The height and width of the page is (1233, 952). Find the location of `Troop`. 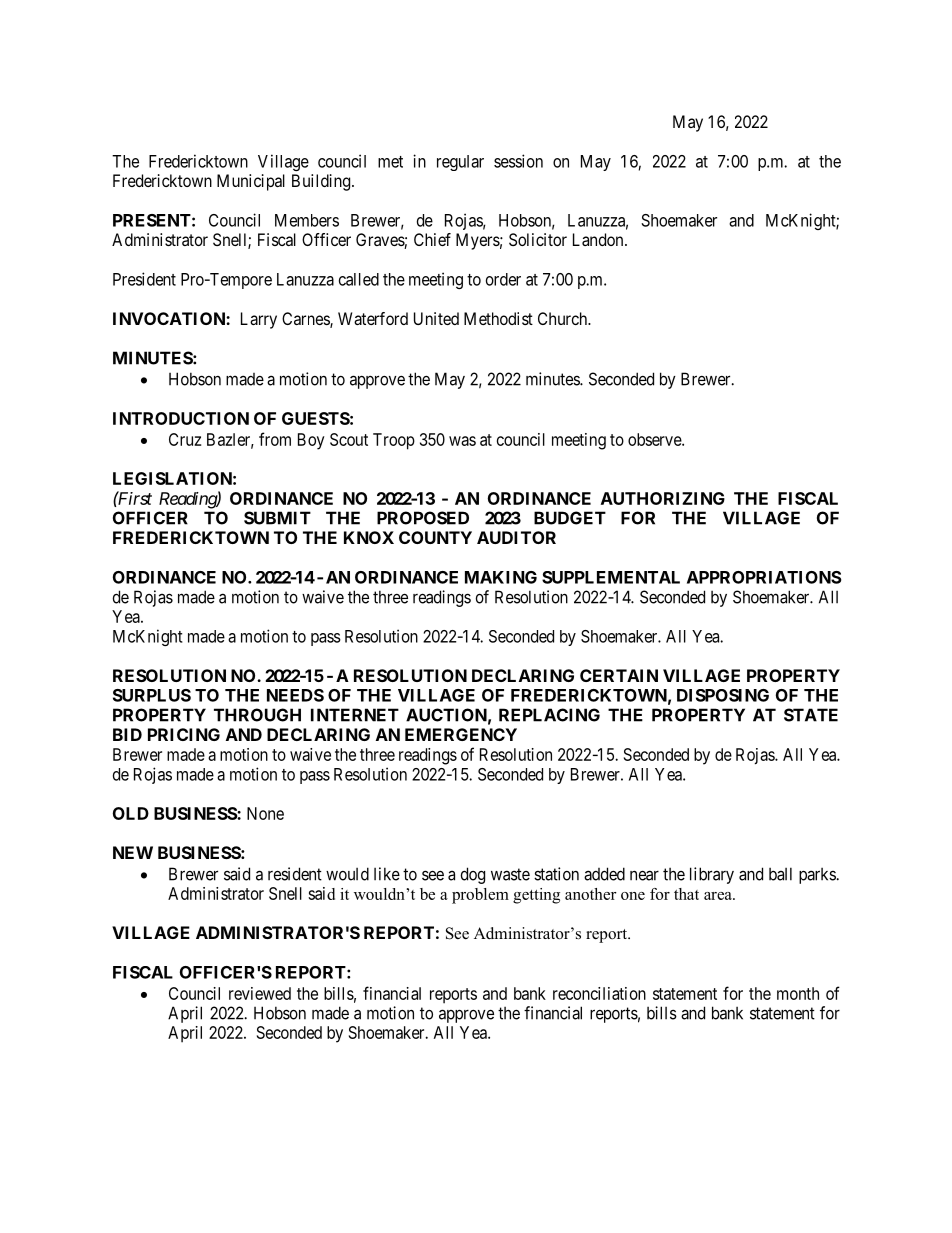

Troop is located at coordinates (394, 441).
